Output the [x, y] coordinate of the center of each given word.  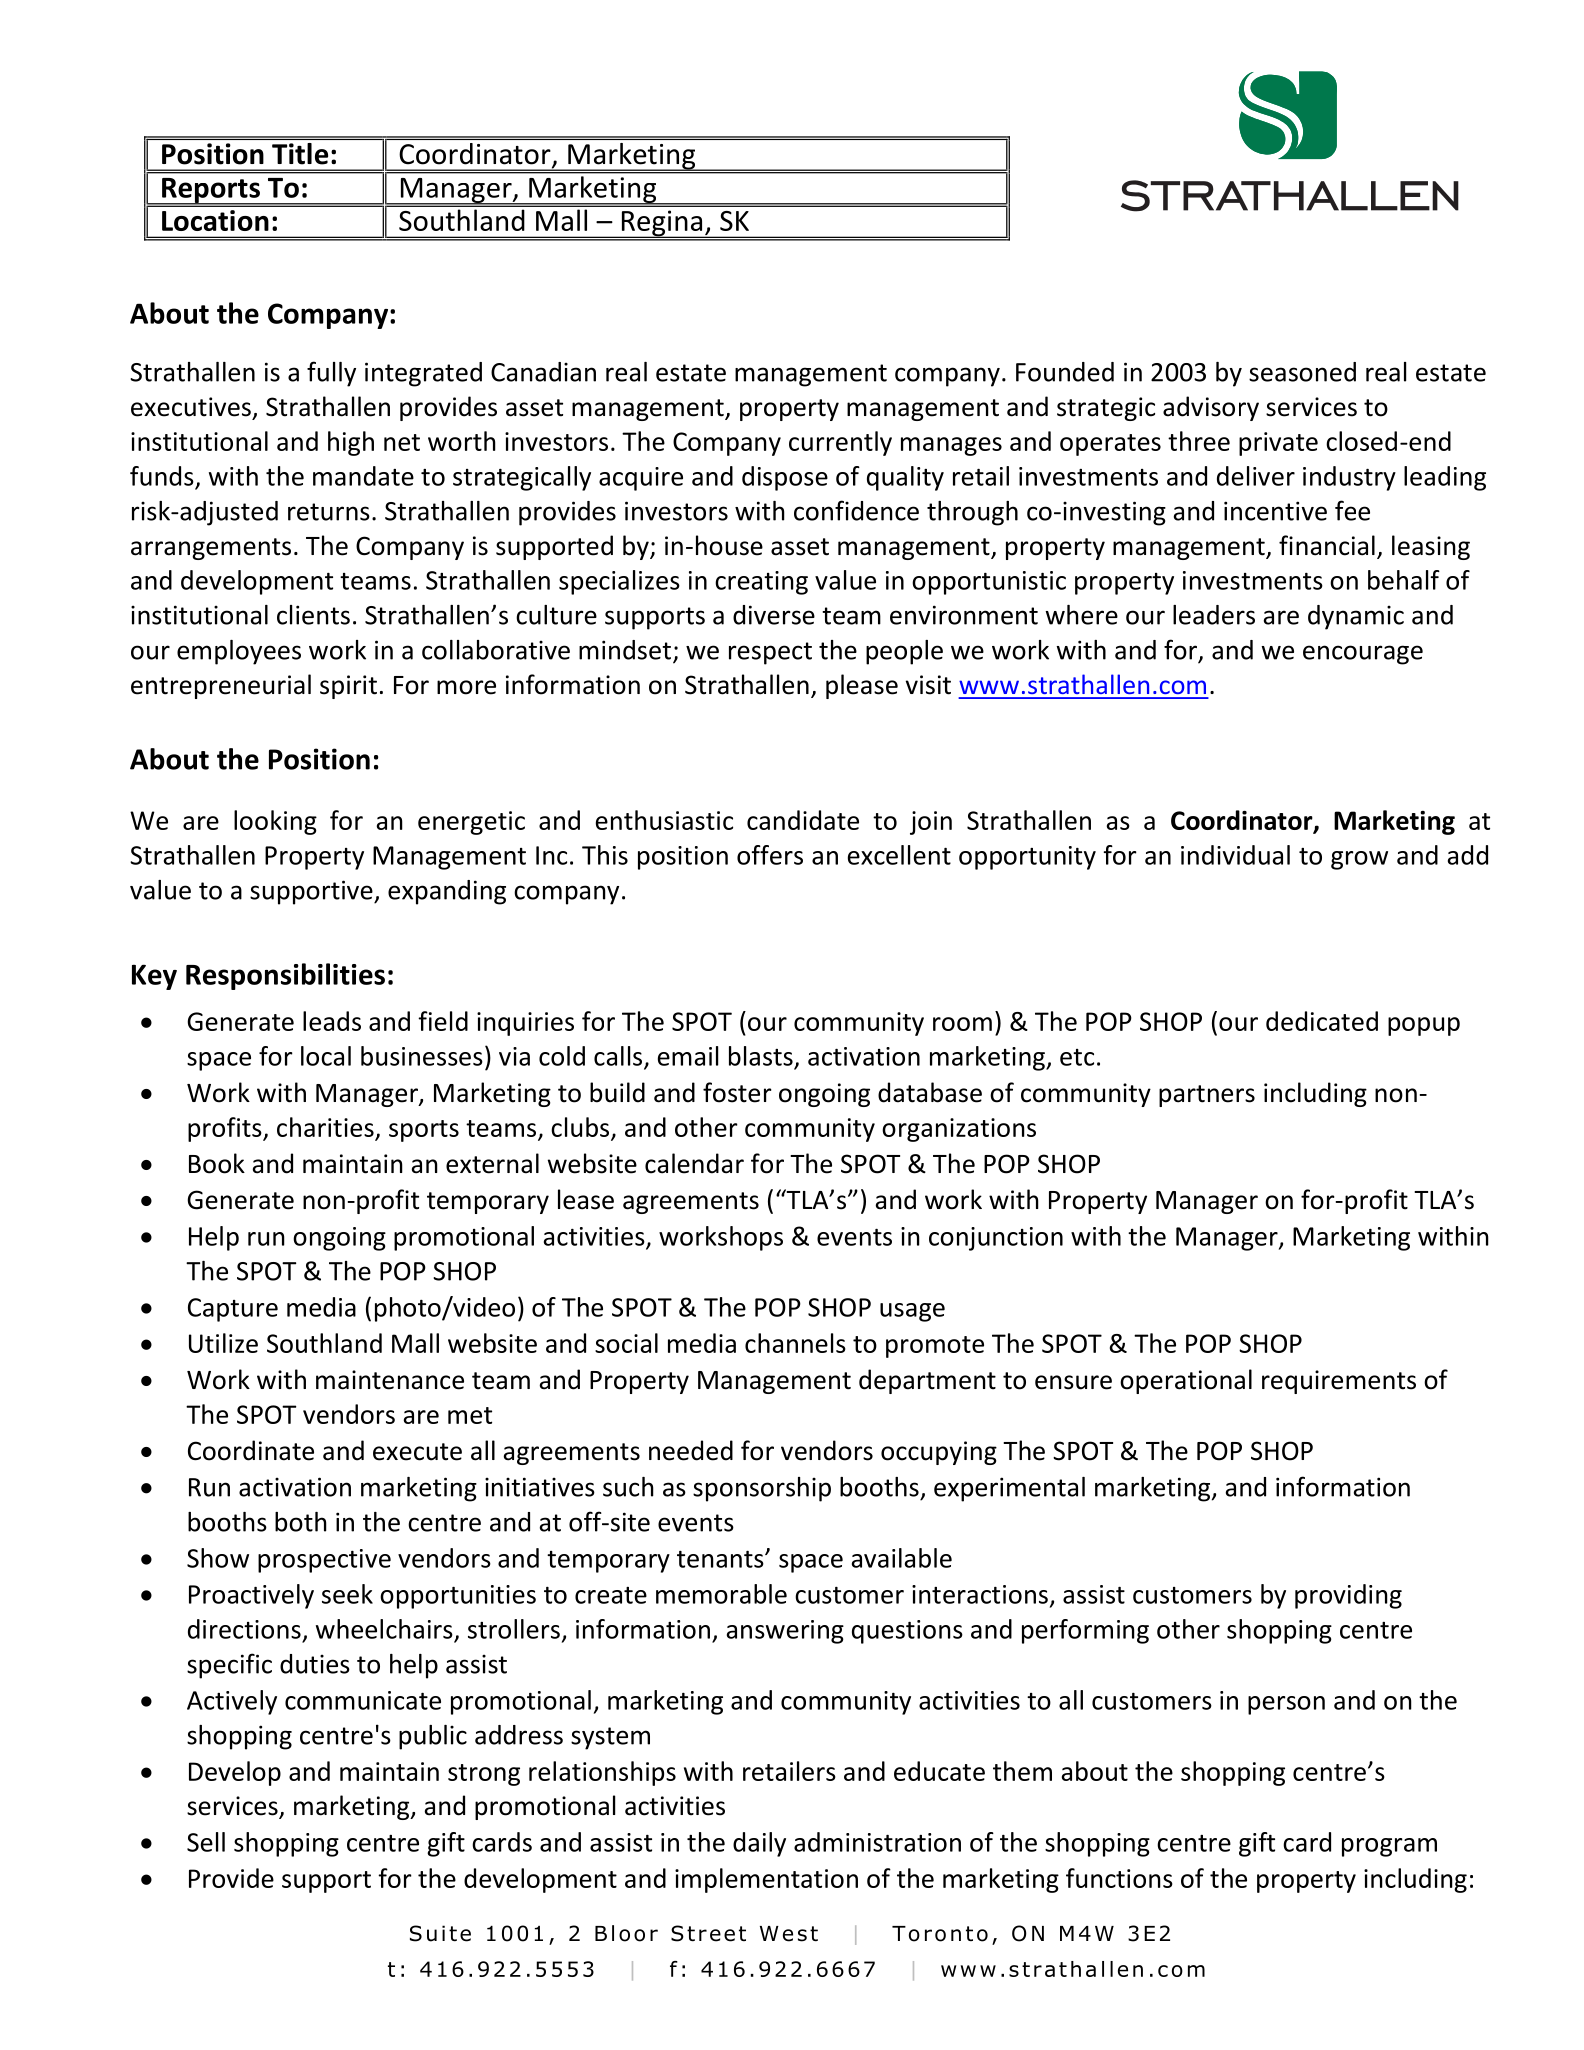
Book [217, 1163]
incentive [1275, 511]
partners [1207, 1096]
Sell [206, 1842]
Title [300, 154]
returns [329, 512]
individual [1235, 855]
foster [737, 1092]
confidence [856, 510]
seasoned [1302, 372]
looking [275, 822]
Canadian [543, 372]
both [301, 1522]
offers [770, 855]
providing [1348, 1596]
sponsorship [762, 1489]
